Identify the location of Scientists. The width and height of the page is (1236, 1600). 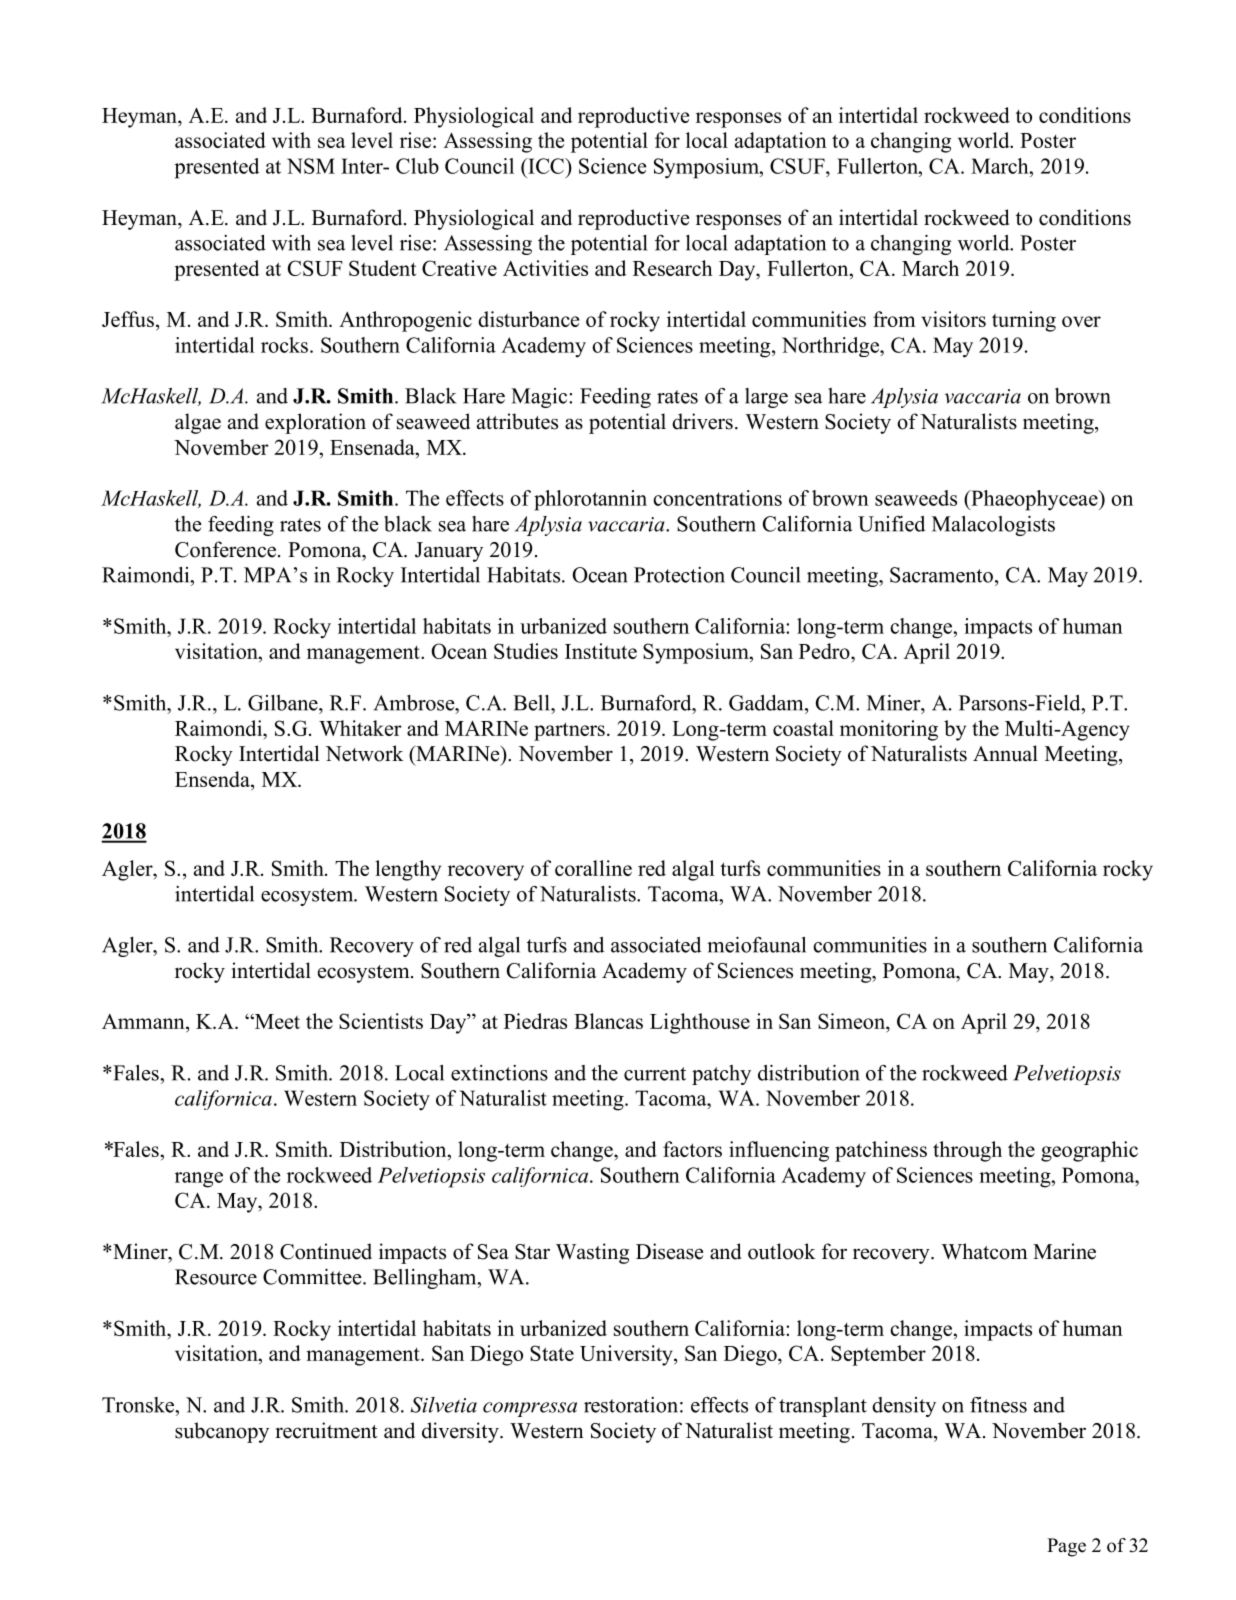
(381, 1021).
